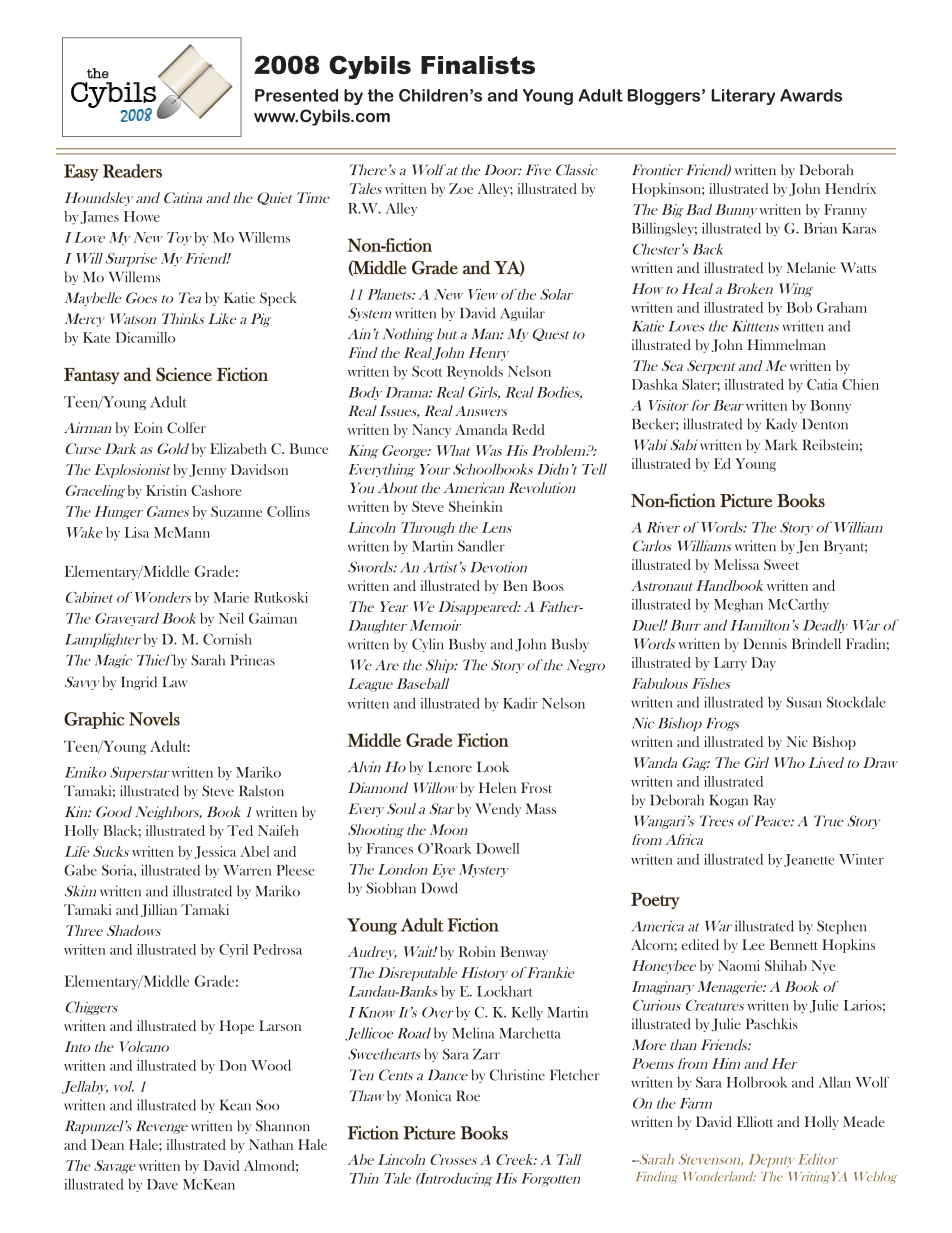 The height and width of the page is (1233, 952). Describe the element at coordinates (743, 97) in the page. I see `Literary` at that location.
